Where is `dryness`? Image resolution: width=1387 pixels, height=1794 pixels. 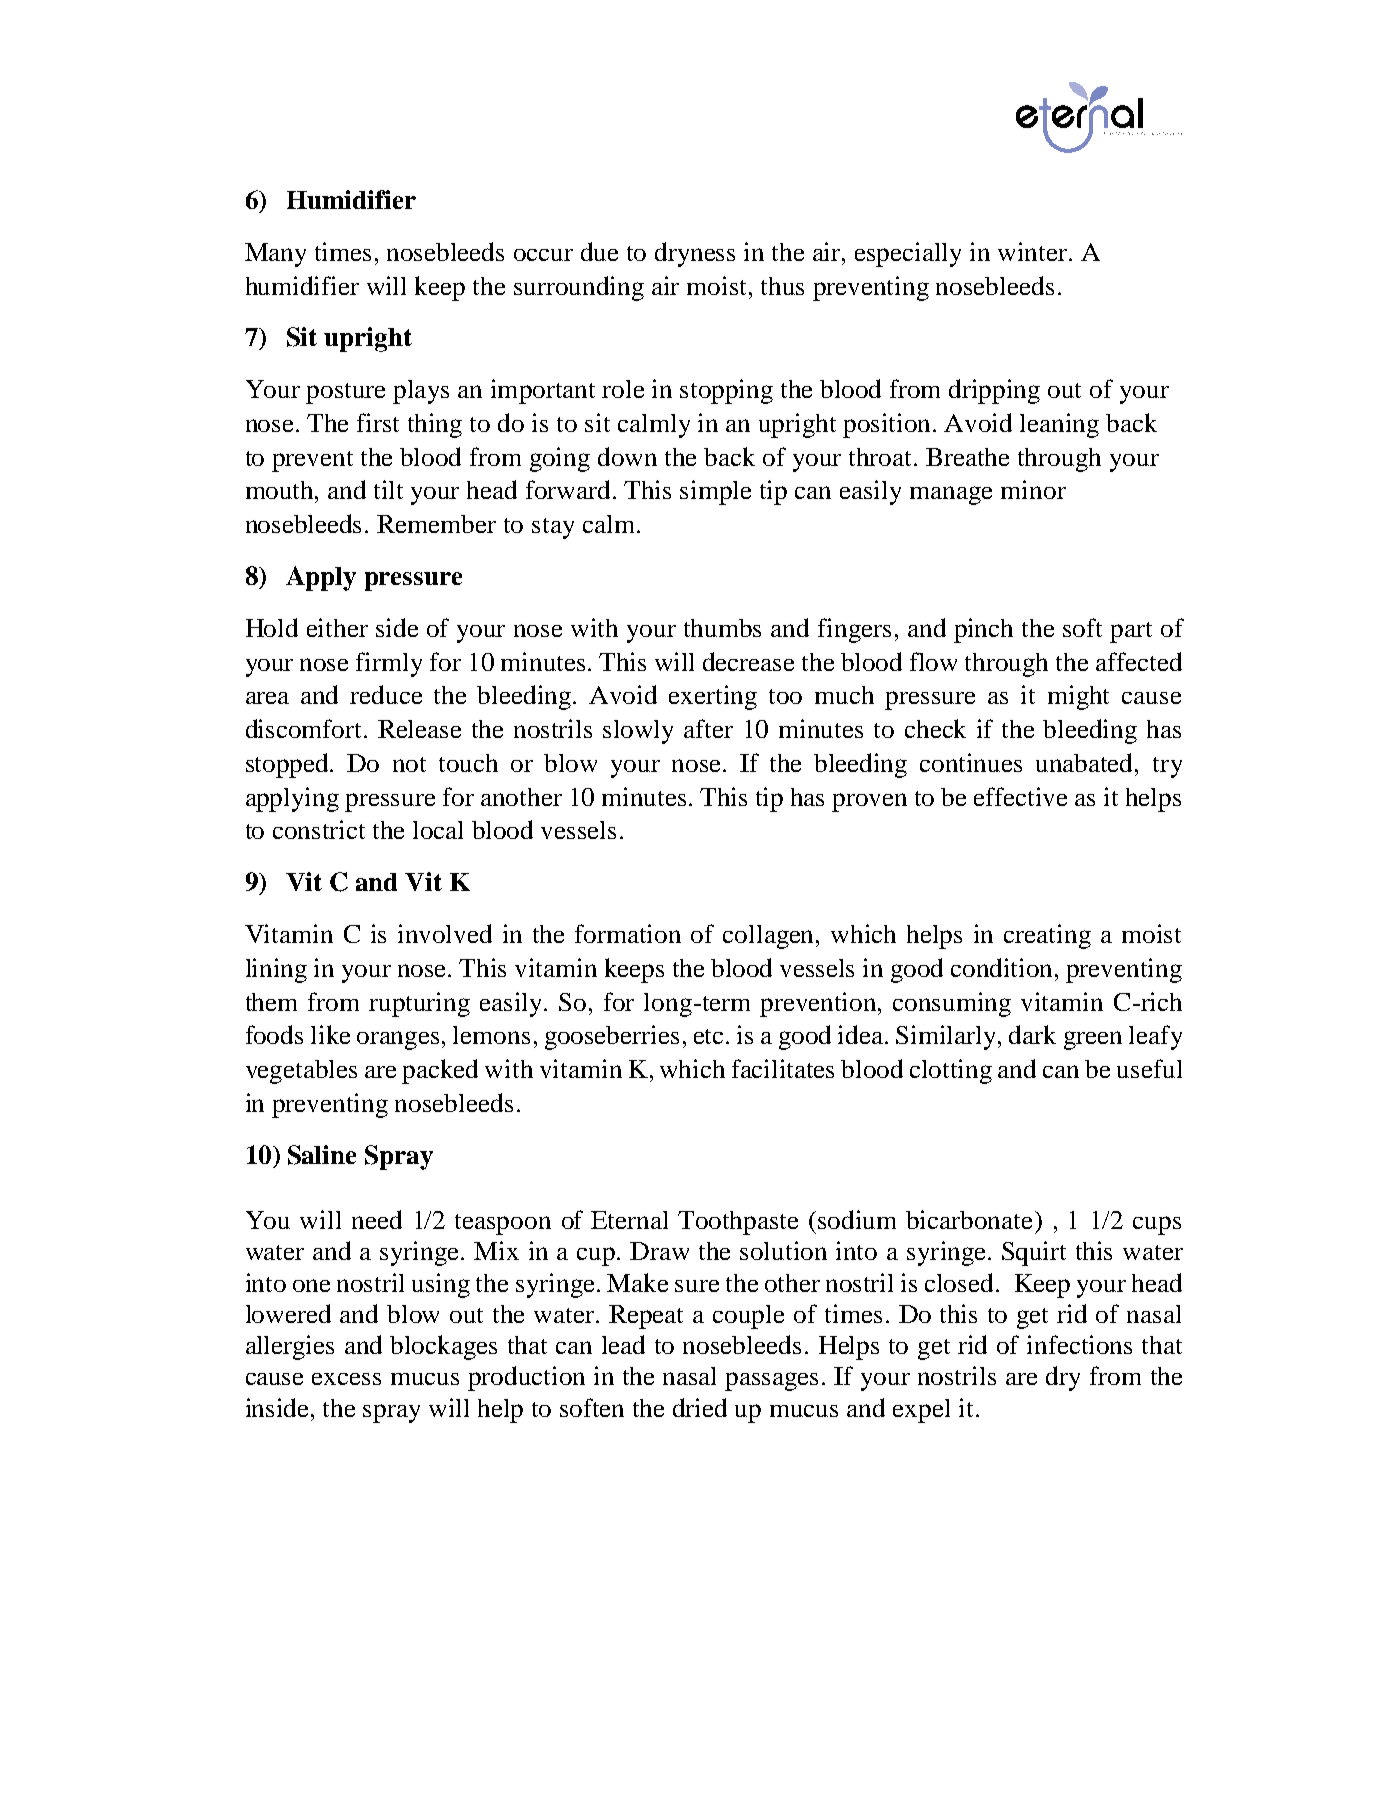
dryness is located at coordinates (695, 254).
